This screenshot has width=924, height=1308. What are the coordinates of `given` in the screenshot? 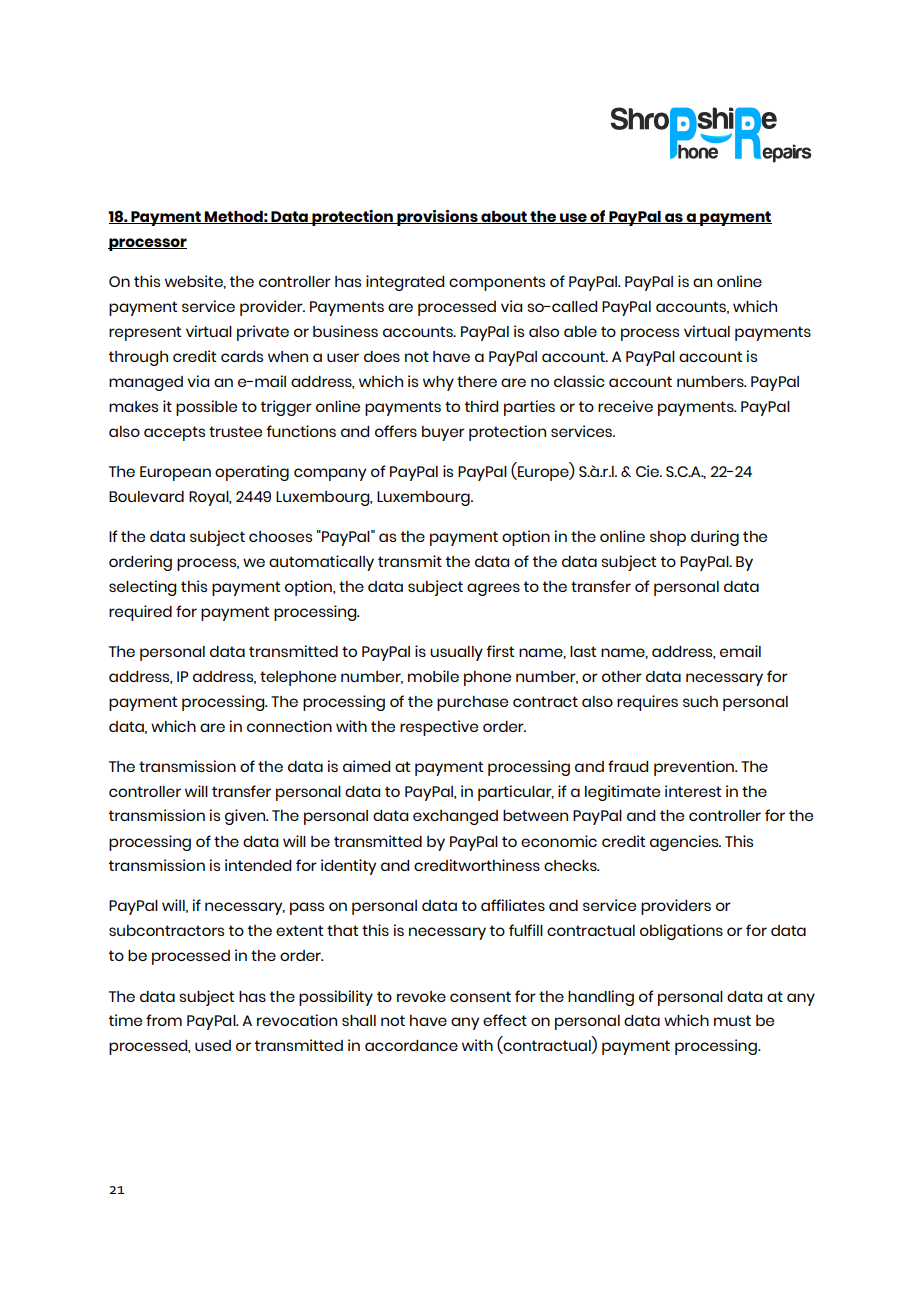 It's located at (246, 817).
